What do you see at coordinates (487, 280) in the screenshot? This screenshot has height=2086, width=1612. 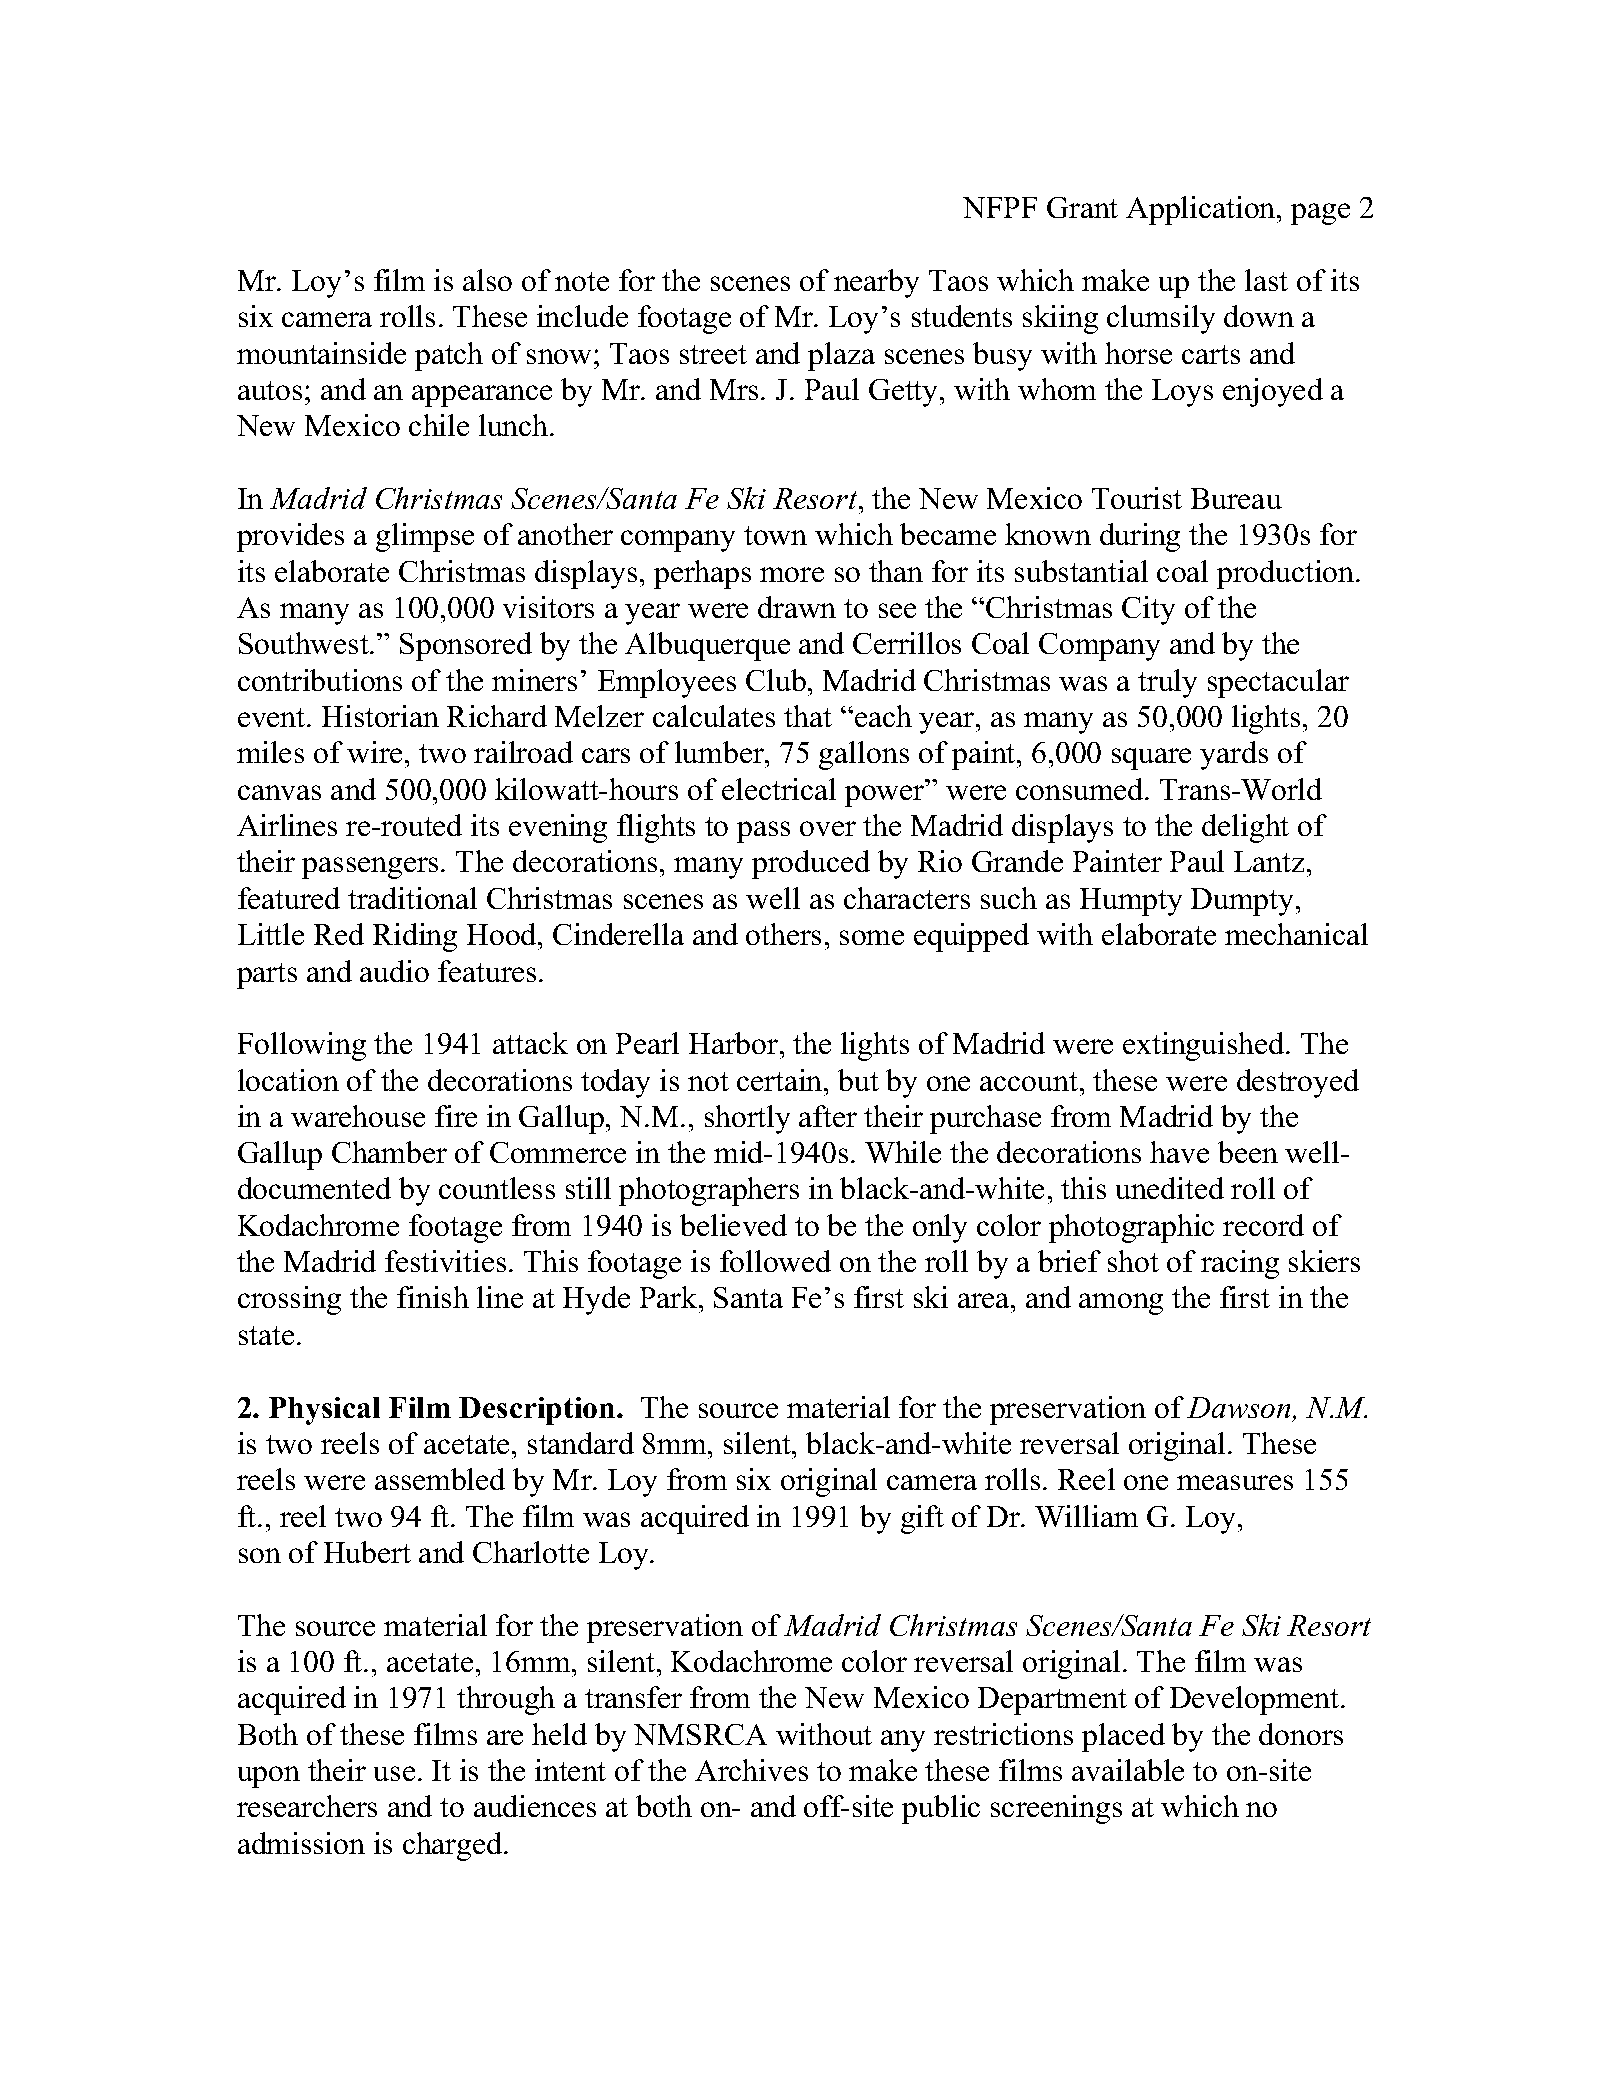 I see `also` at bounding box center [487, 280].
